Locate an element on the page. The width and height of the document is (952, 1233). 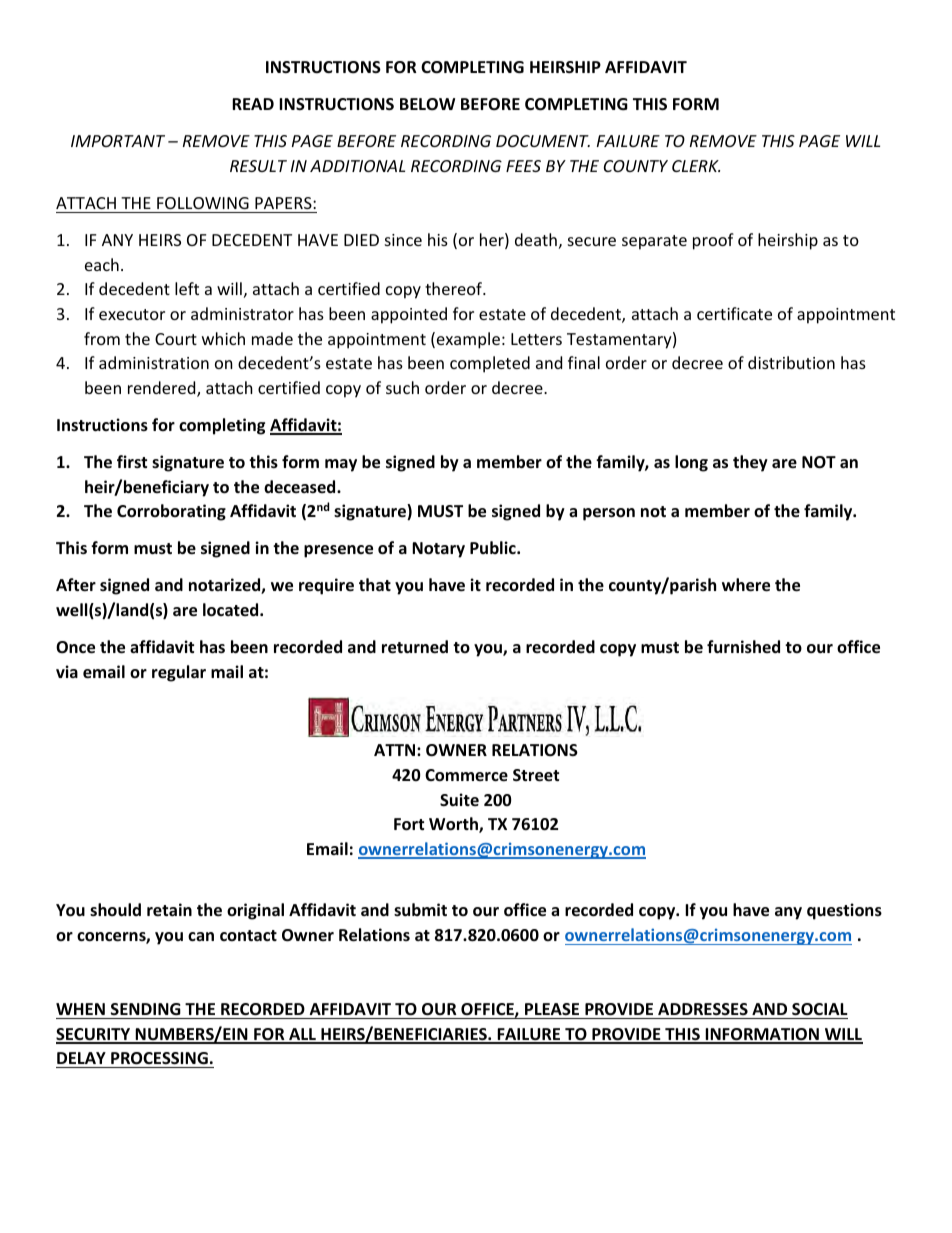
retain is located at coordinates (169, 910).
